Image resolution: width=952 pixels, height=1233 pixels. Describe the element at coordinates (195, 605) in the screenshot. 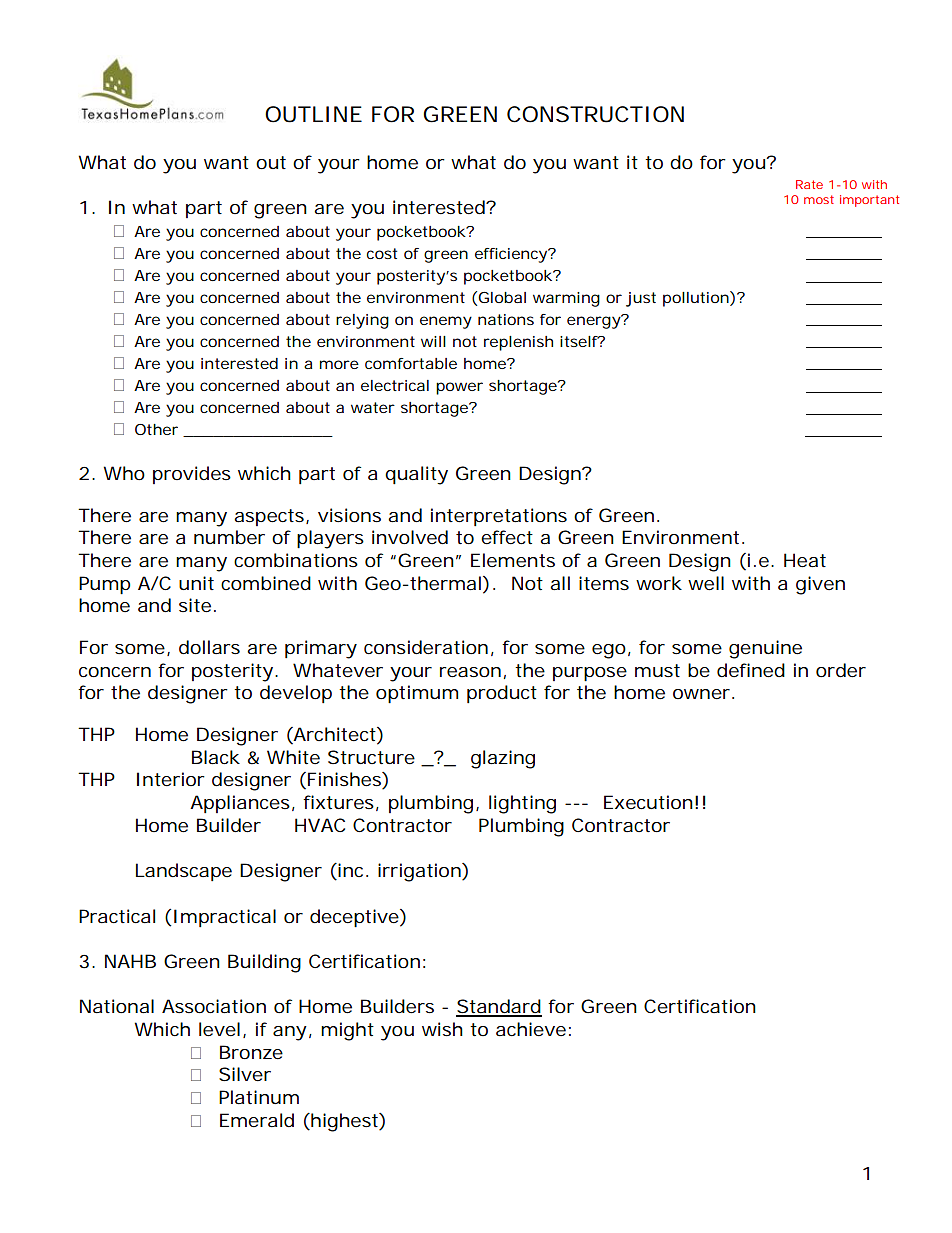

I see `site` at that location.
